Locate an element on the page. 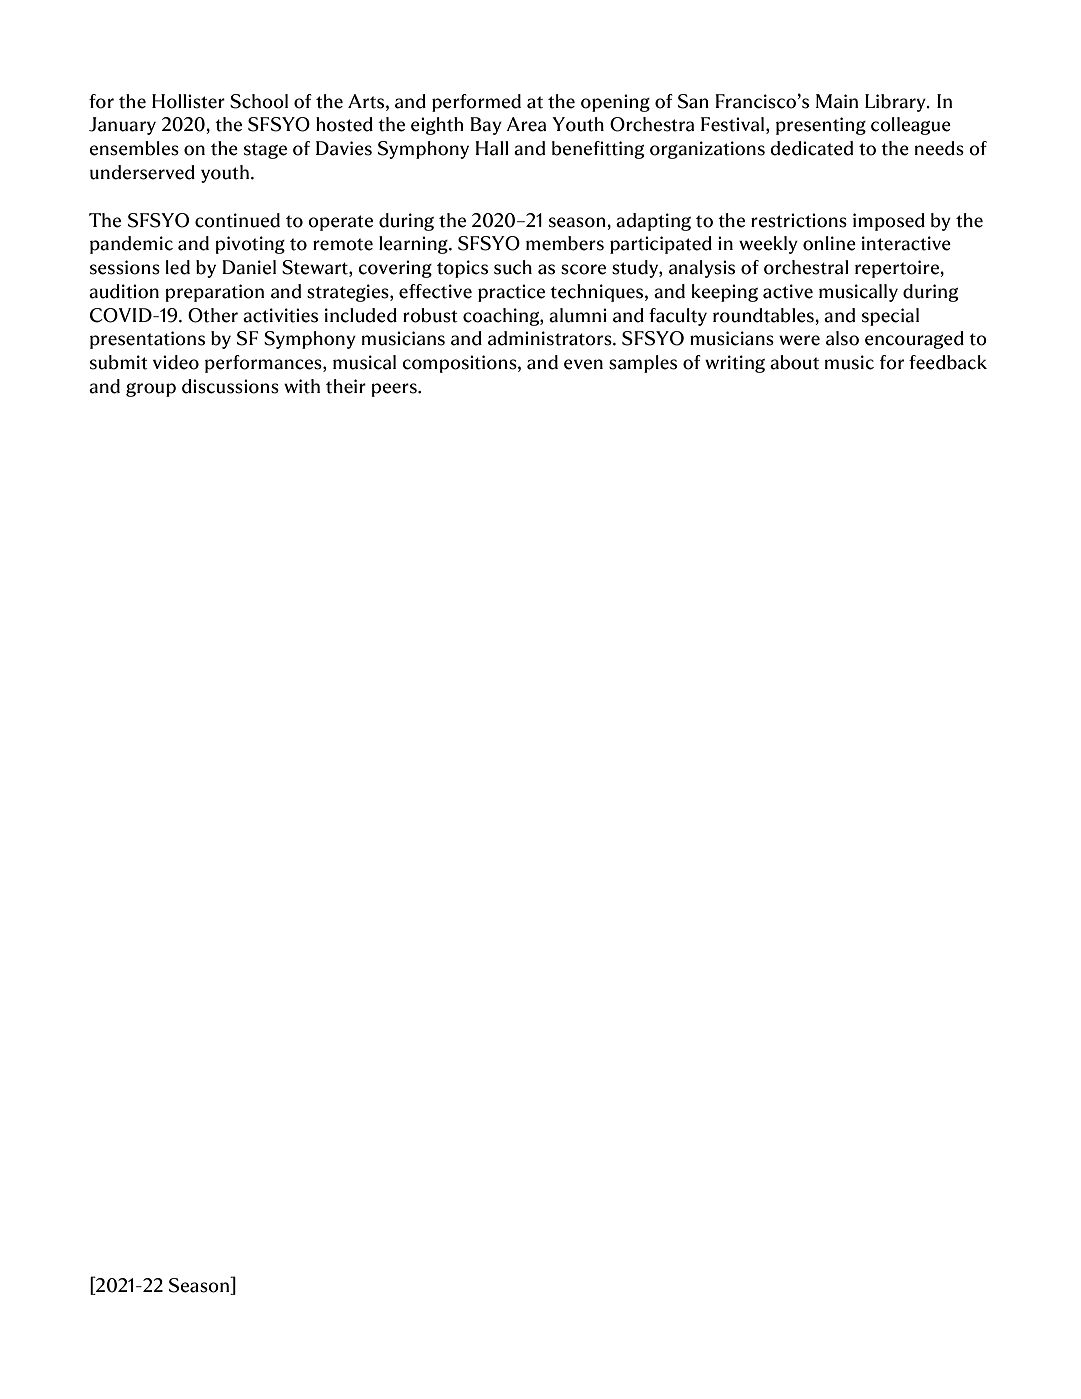  Hall is located at coordinates (492, 148).
